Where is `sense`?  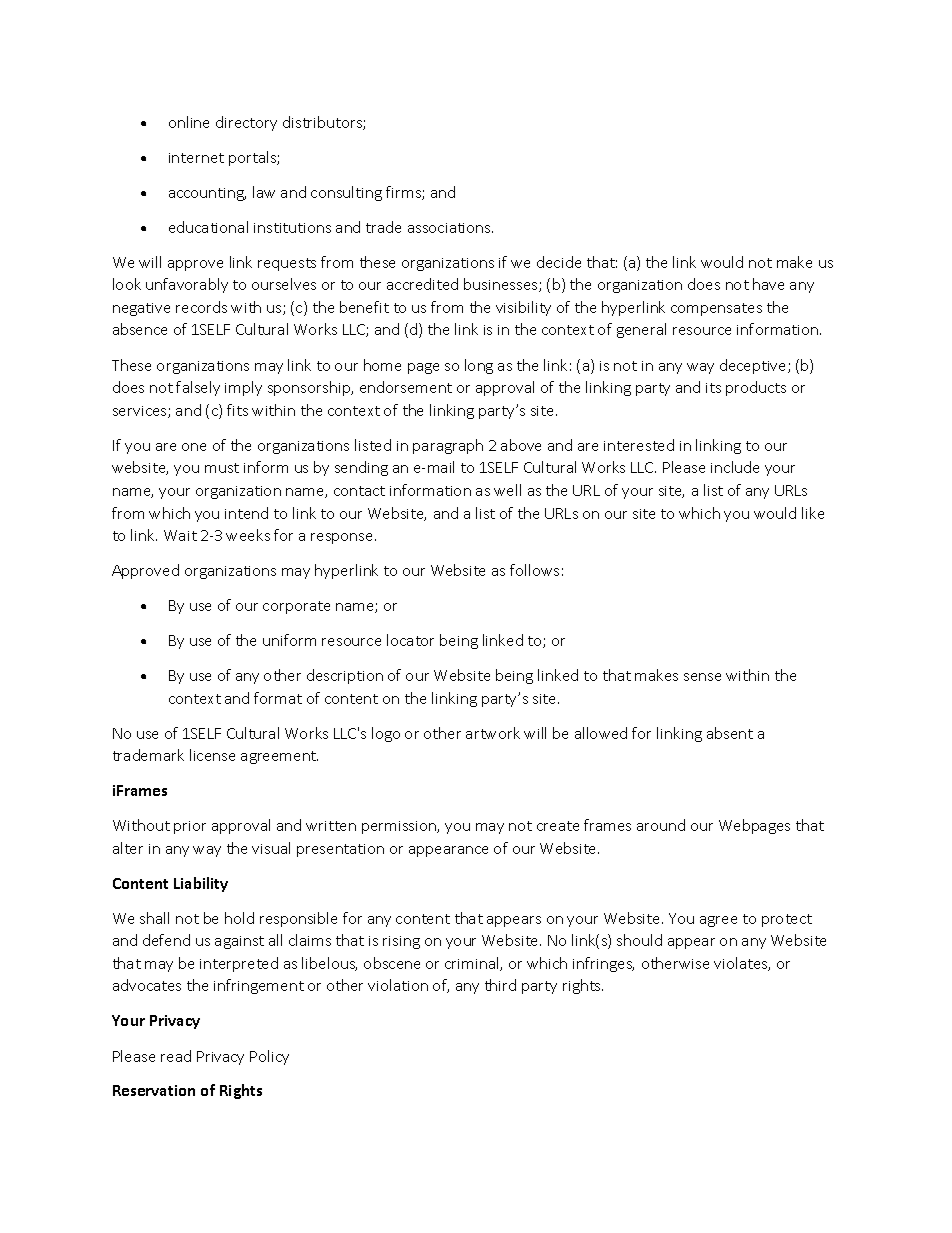 sense is located at coordinates (702, 677).
